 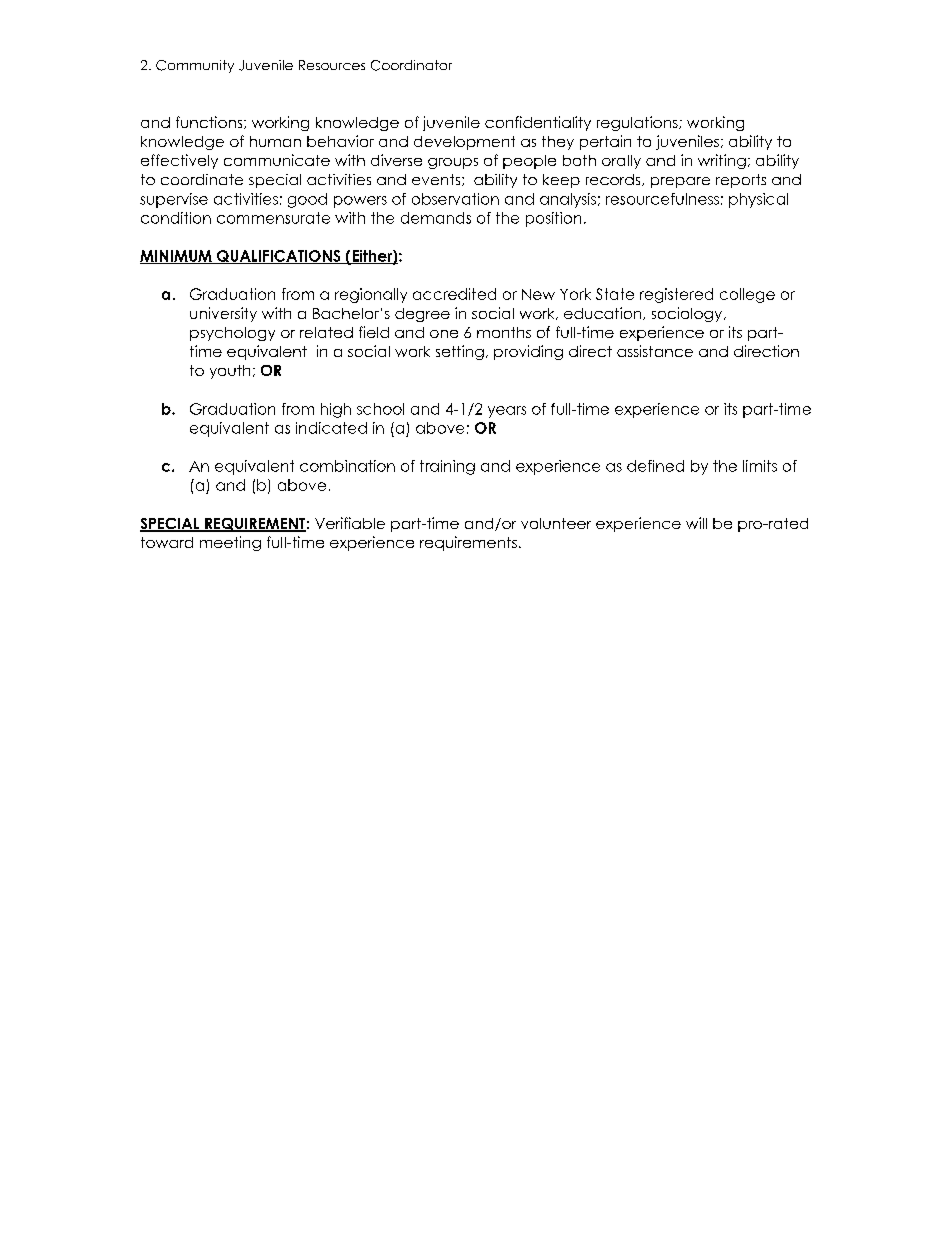 What do you see at coordinates (411, 65) in the screenshot?
I see `Coordinator` at bounding box center [411, 65].
